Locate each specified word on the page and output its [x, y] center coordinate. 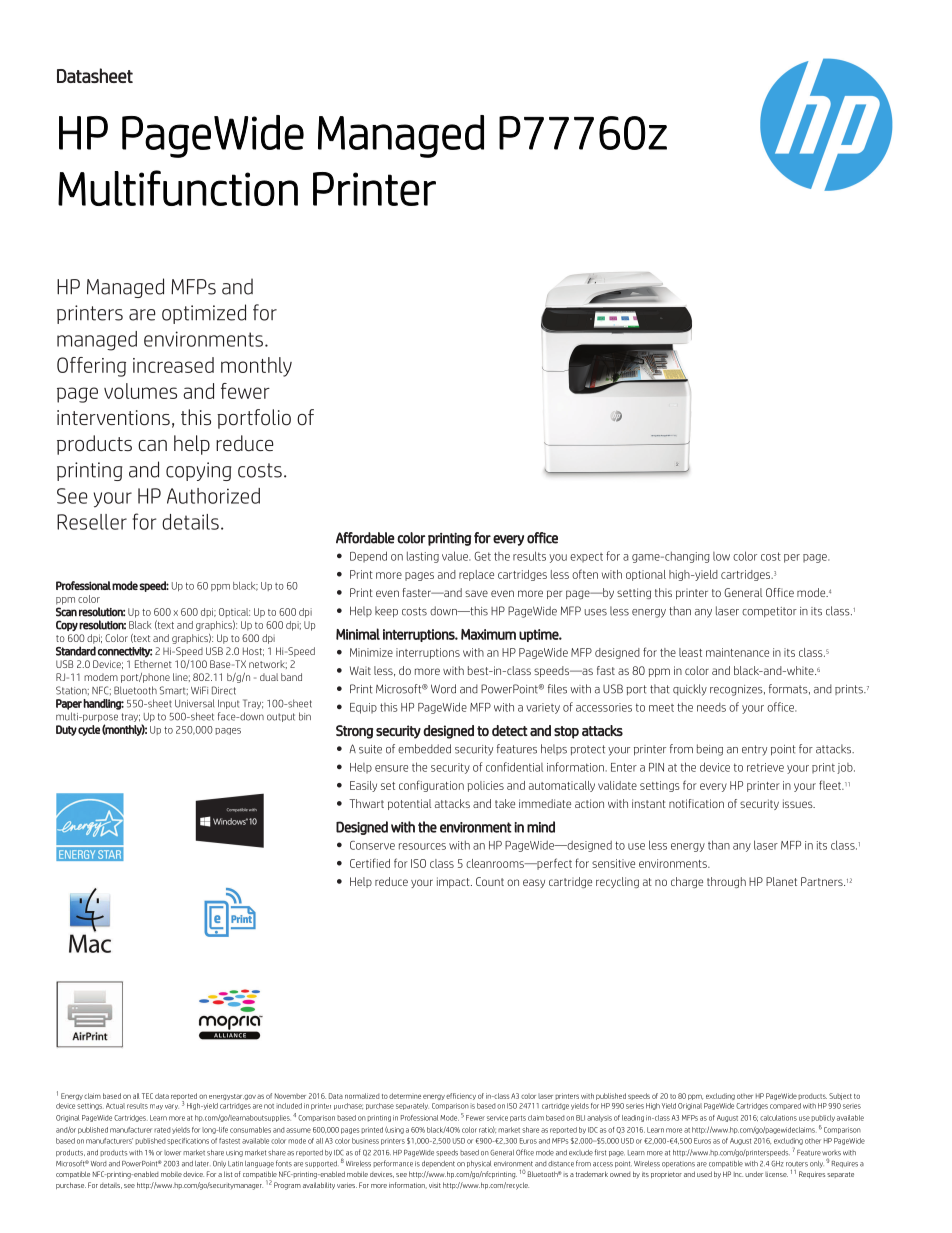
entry [754, 750]
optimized [204, 314]
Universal [194, 703]
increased [173, 365]
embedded [424, 749]
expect [586, 558]
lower [172, 1153]
